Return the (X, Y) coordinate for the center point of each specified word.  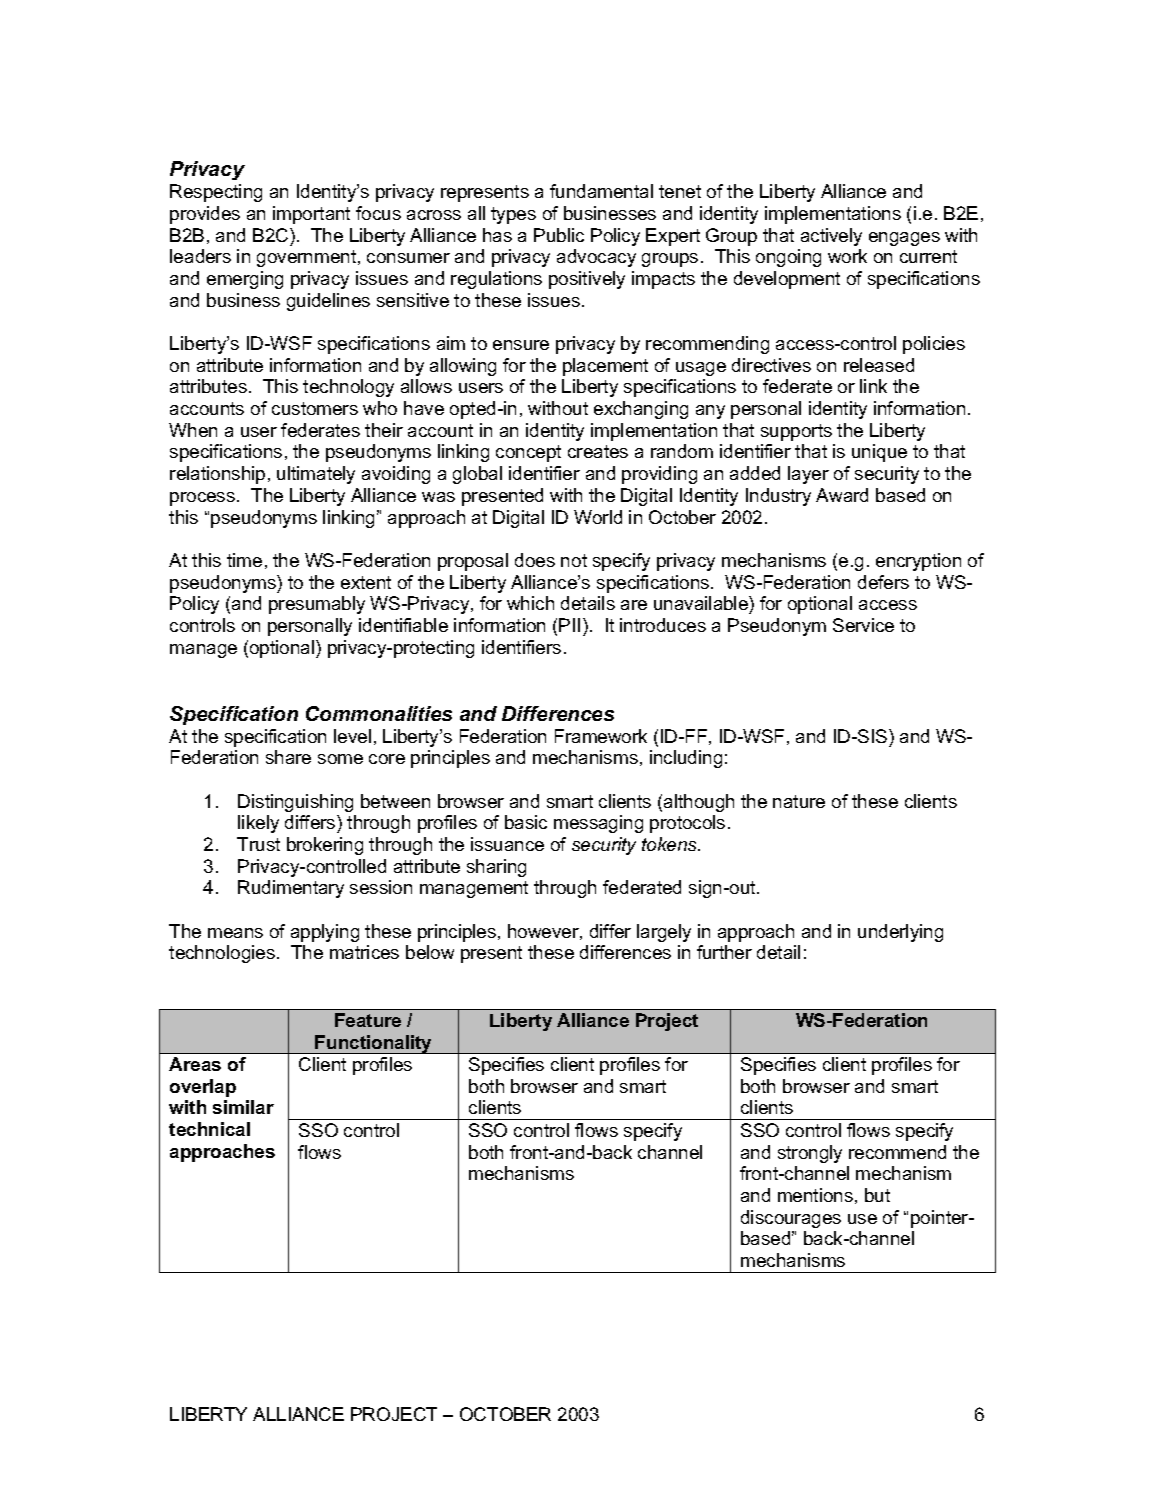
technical (209, 1129)
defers (883, 582)
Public (559, 235)
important (311, 215)
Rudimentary (291, 889)
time (244, 560)
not (574, 560)
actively (831, 237)
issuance (507, 844)
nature (799, 801)
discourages (791, 1219)
